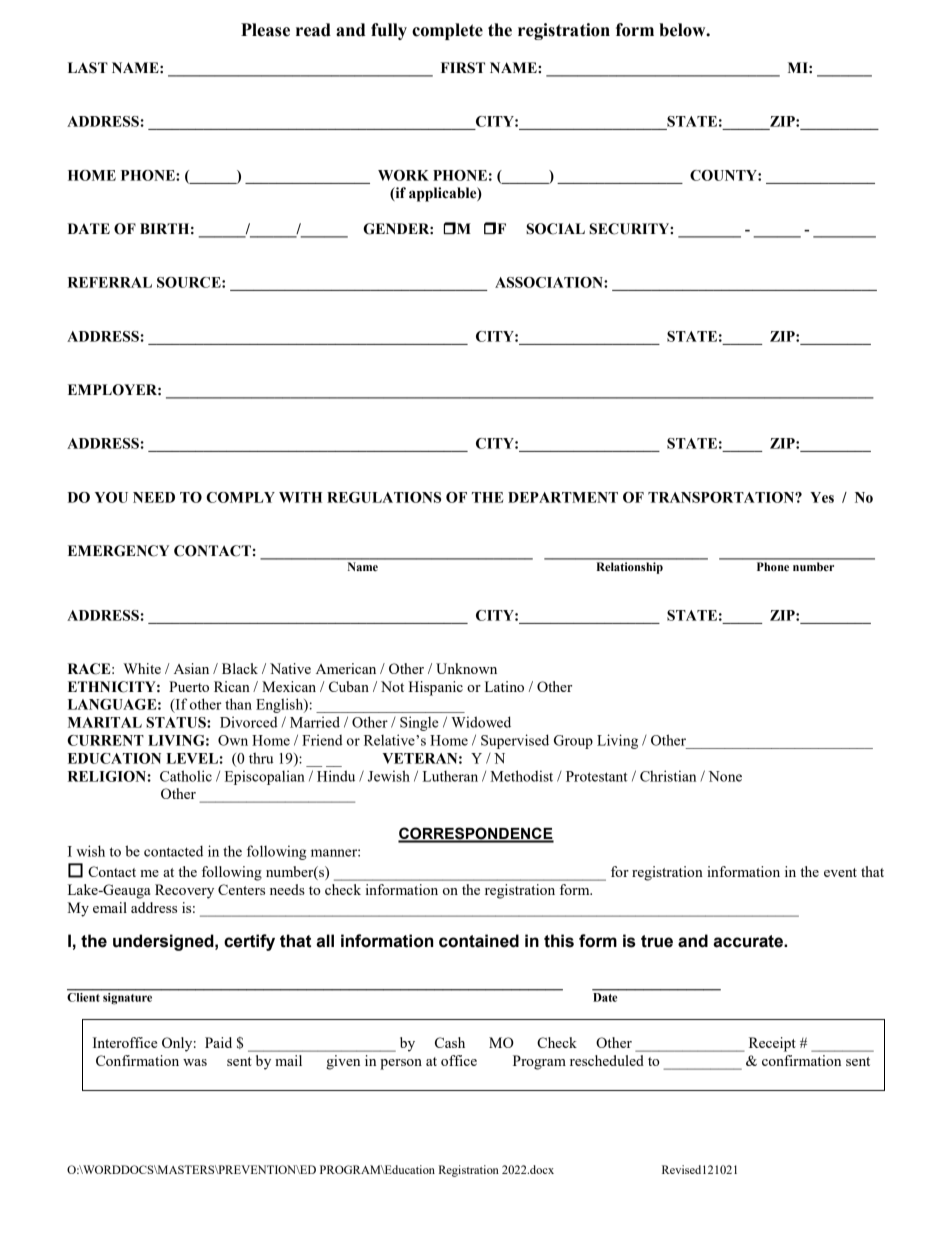  Describe the element at coordinates (186, 776) in the screenshot. I see `Catholic` at that location.
